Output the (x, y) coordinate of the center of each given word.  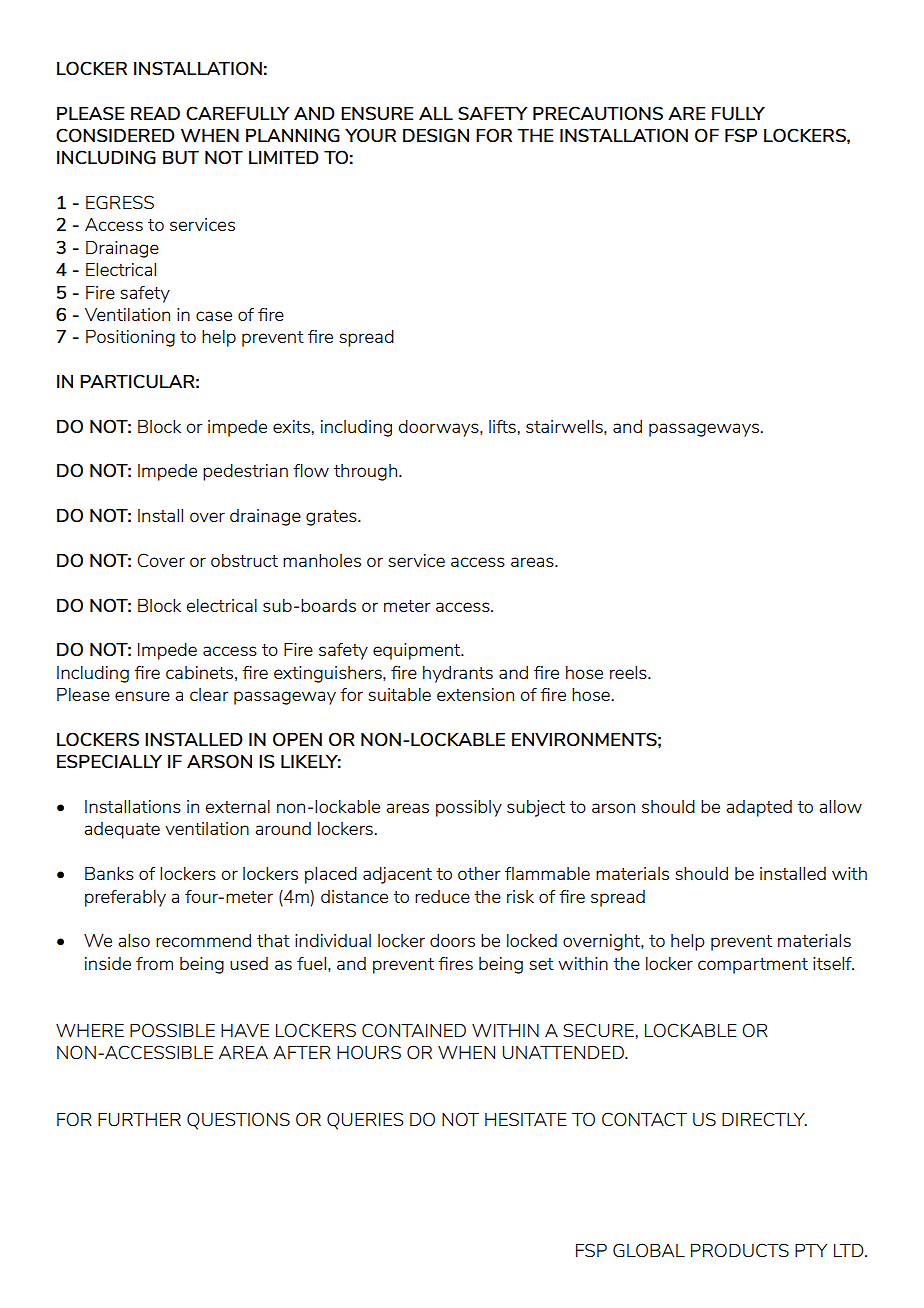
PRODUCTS (740, 1250)
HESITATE (526, 1119)
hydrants (458, 674)
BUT (181, 157)
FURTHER (139, 1119)
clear (209, 694)
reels (629, 672)
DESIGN (436, 135)
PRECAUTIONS (598, 113)
